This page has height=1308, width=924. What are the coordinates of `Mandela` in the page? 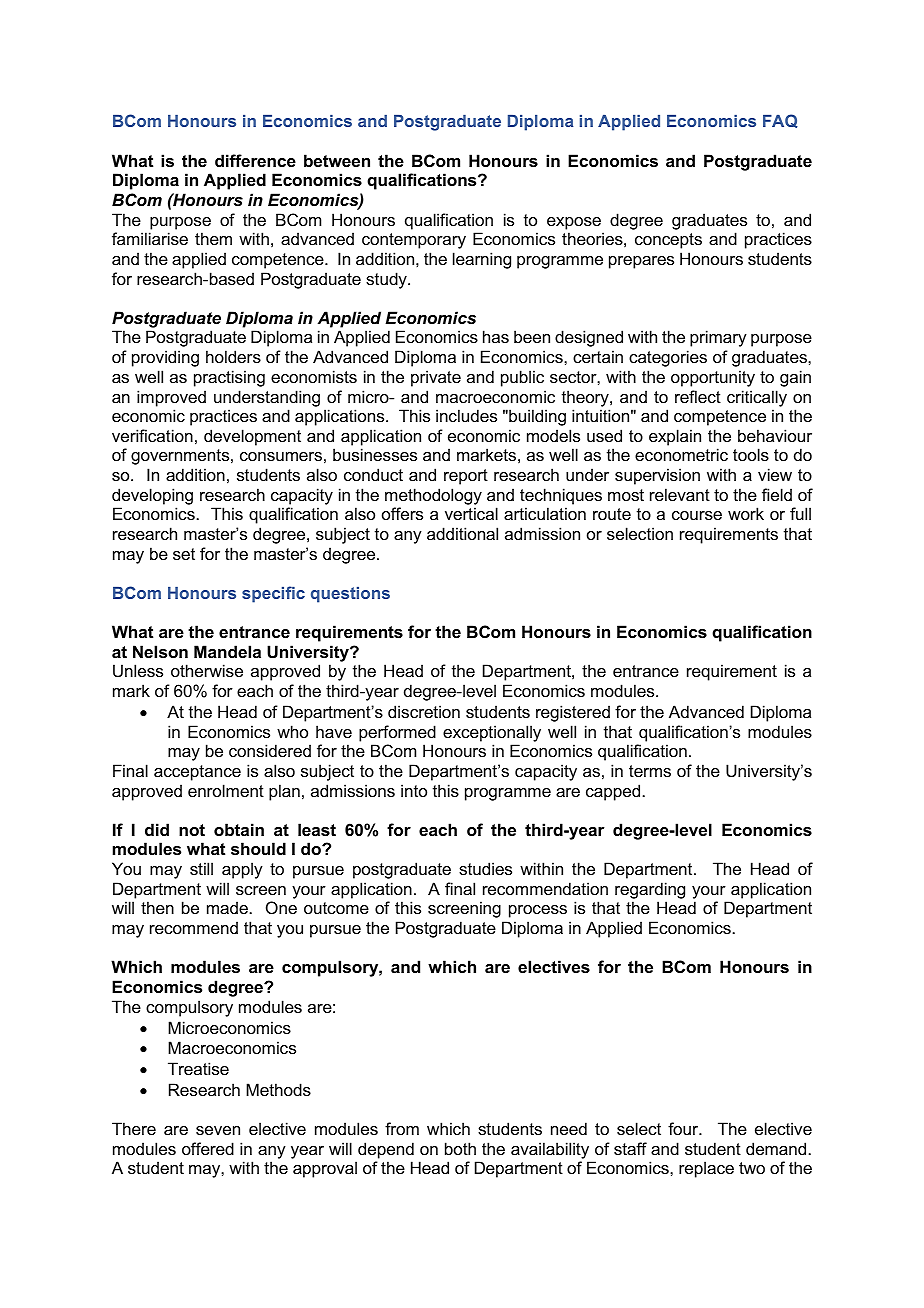 It's located at (227, 651).
